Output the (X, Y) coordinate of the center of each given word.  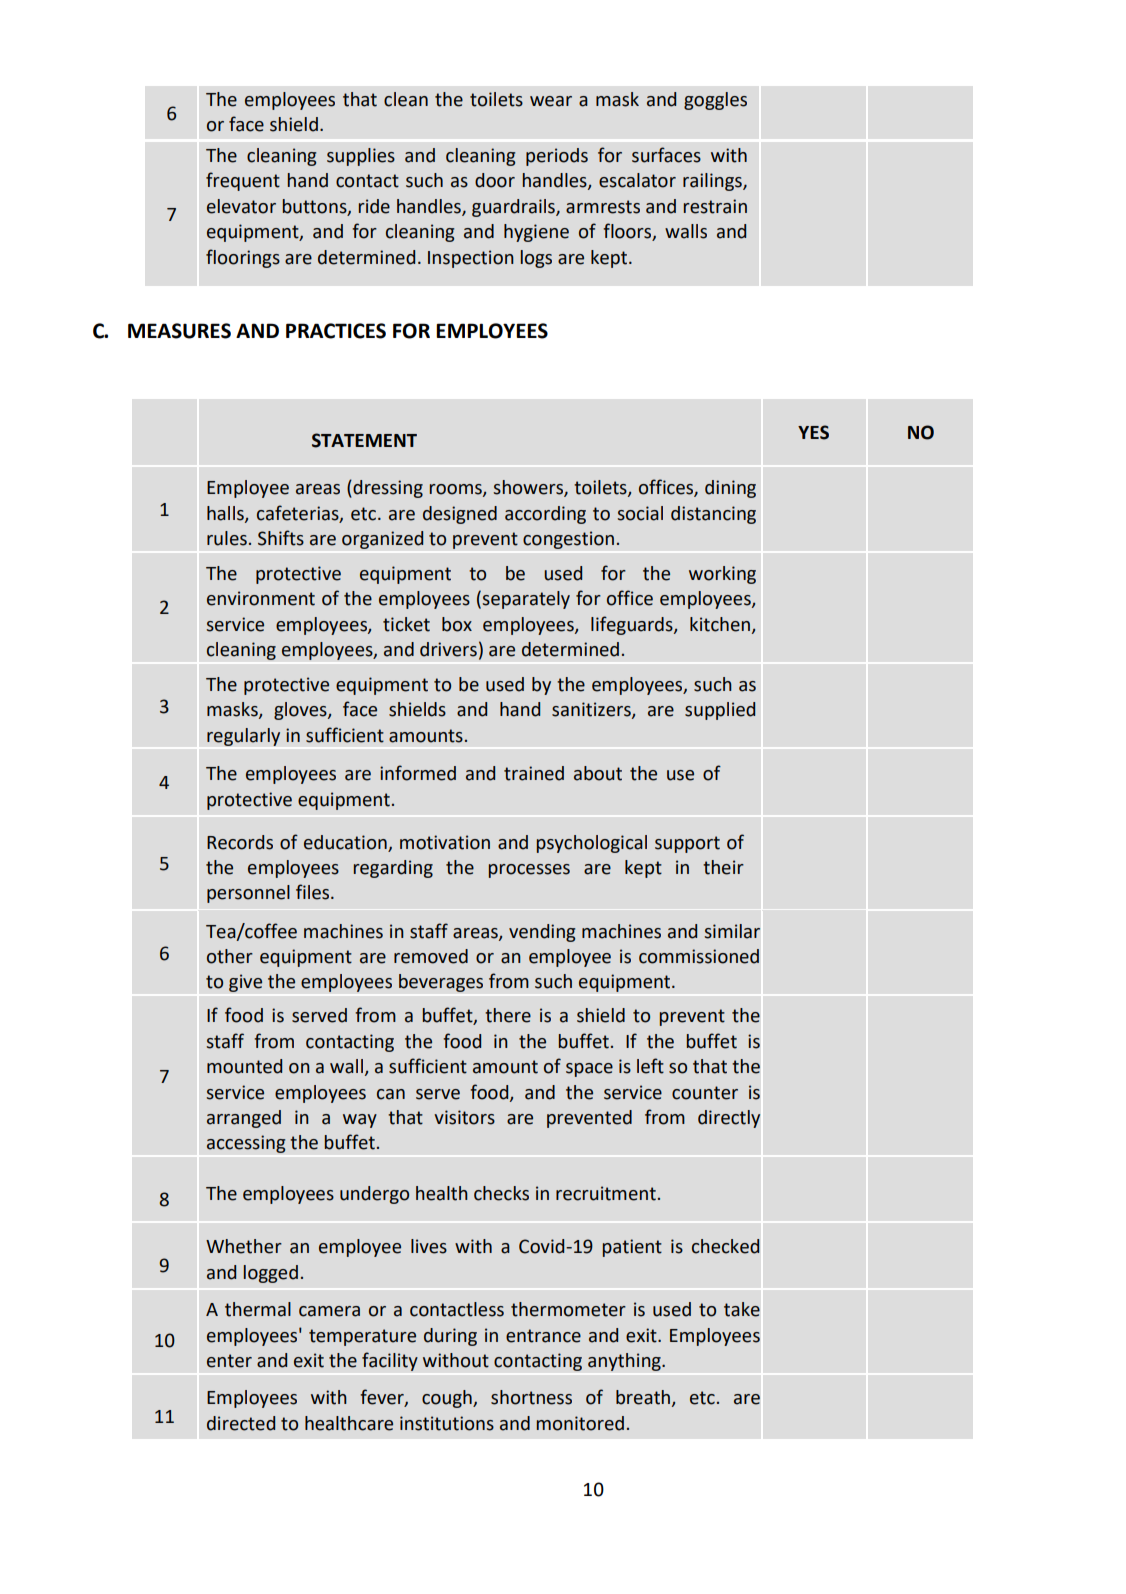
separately (526, 600)
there (508, 1015)
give (245, 983)
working (722, 575)
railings (713, 182)
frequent (243, 181)
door (495, 180)
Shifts (281, 538)
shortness (531, 1397)
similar (732, 931)
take (742, 1309)
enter (229, 1361)
